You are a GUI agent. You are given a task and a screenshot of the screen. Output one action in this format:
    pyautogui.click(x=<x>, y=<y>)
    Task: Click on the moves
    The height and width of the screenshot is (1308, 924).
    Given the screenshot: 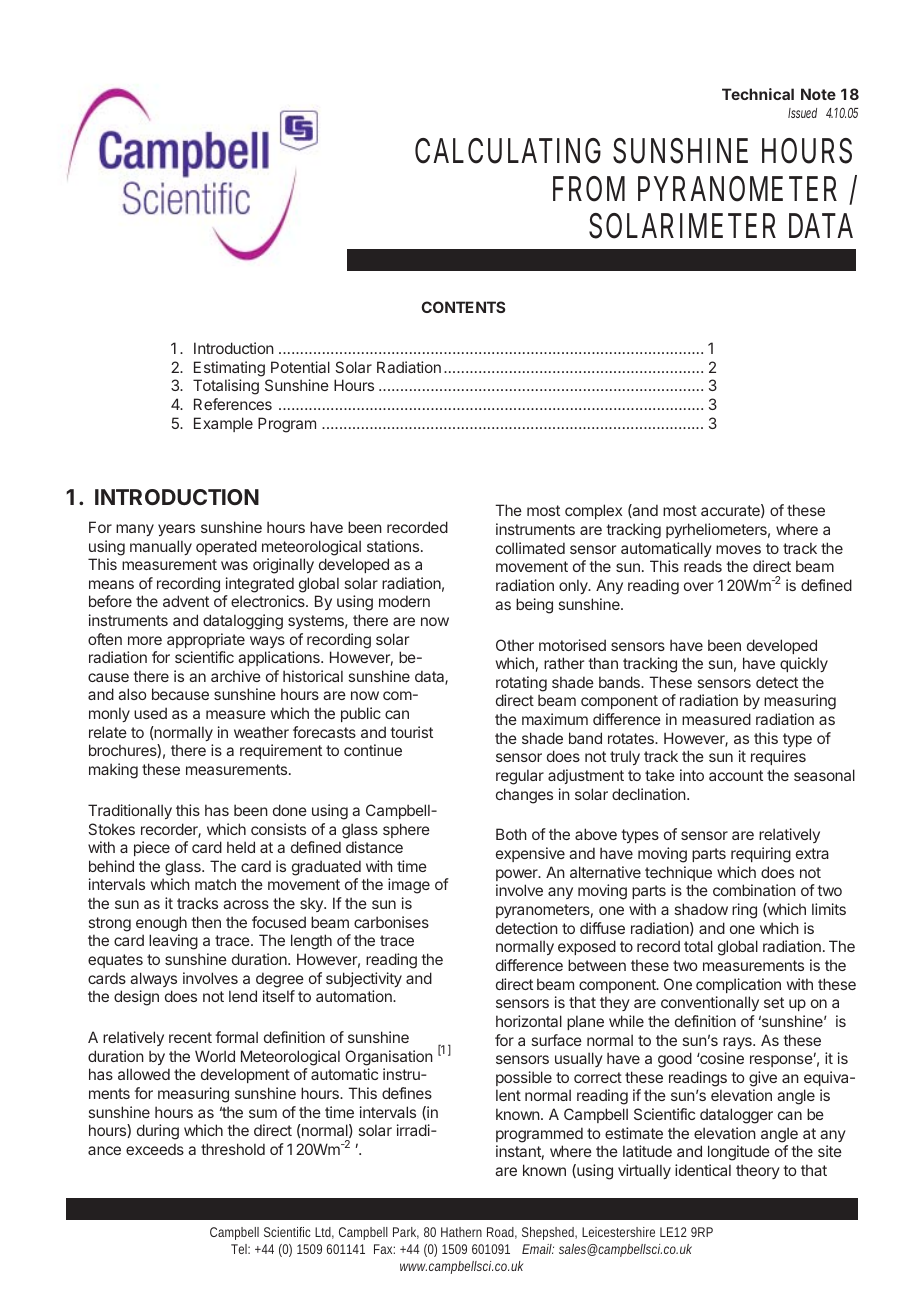 What is the action you would take?
    pyautogui.click(x=738, y=549)
